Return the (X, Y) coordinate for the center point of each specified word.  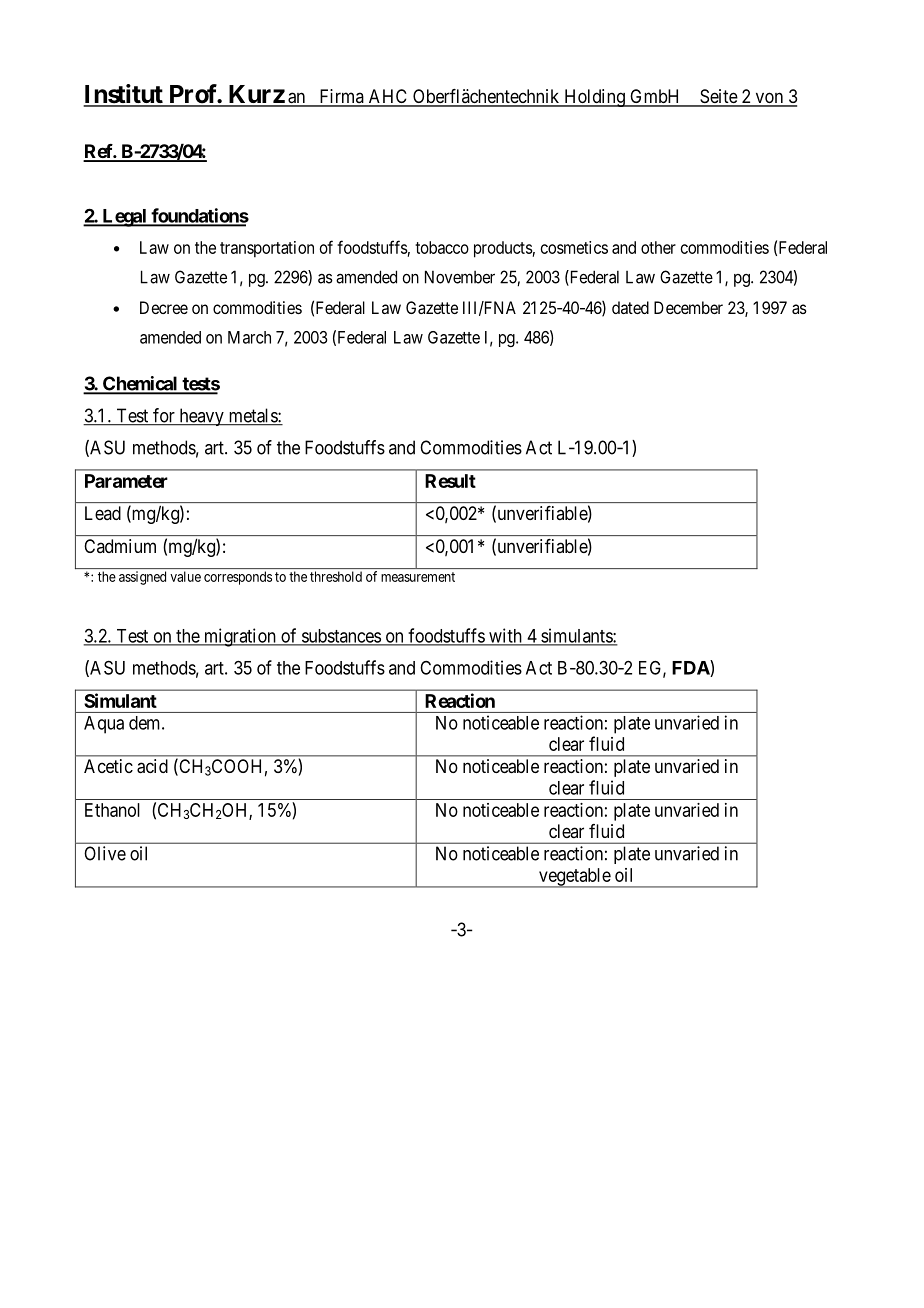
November (460, 277)
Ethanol (112, 810)
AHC (388, 97)
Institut (124, 95)
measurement (418, 577)
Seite (718, 97)
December (688, 307)
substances (340, 637)
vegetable (574, 878)
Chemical (140, 384)
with (505, 636)
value (186, 576)
